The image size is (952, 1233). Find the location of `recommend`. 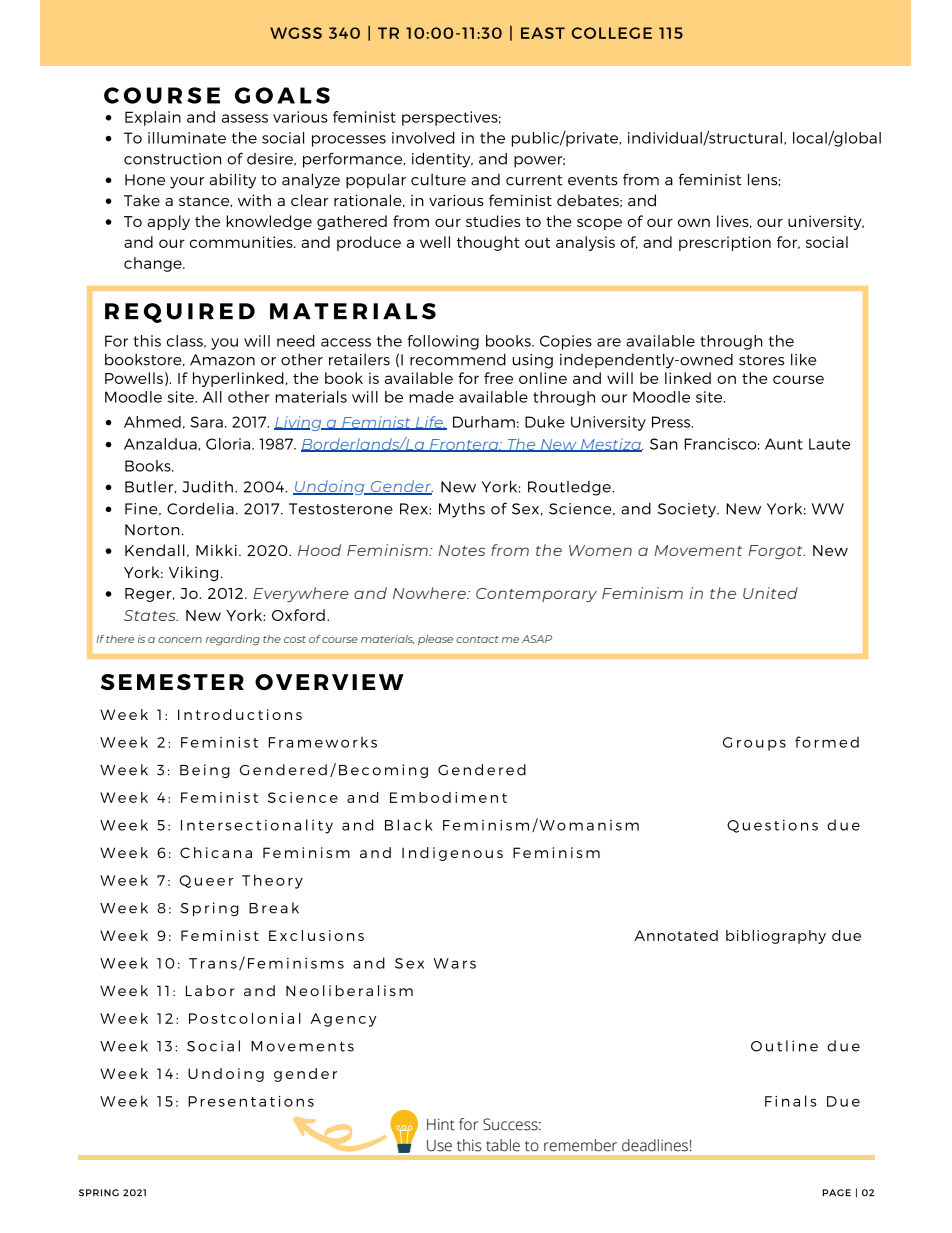

recommend is located at coordinates (458, 359).
